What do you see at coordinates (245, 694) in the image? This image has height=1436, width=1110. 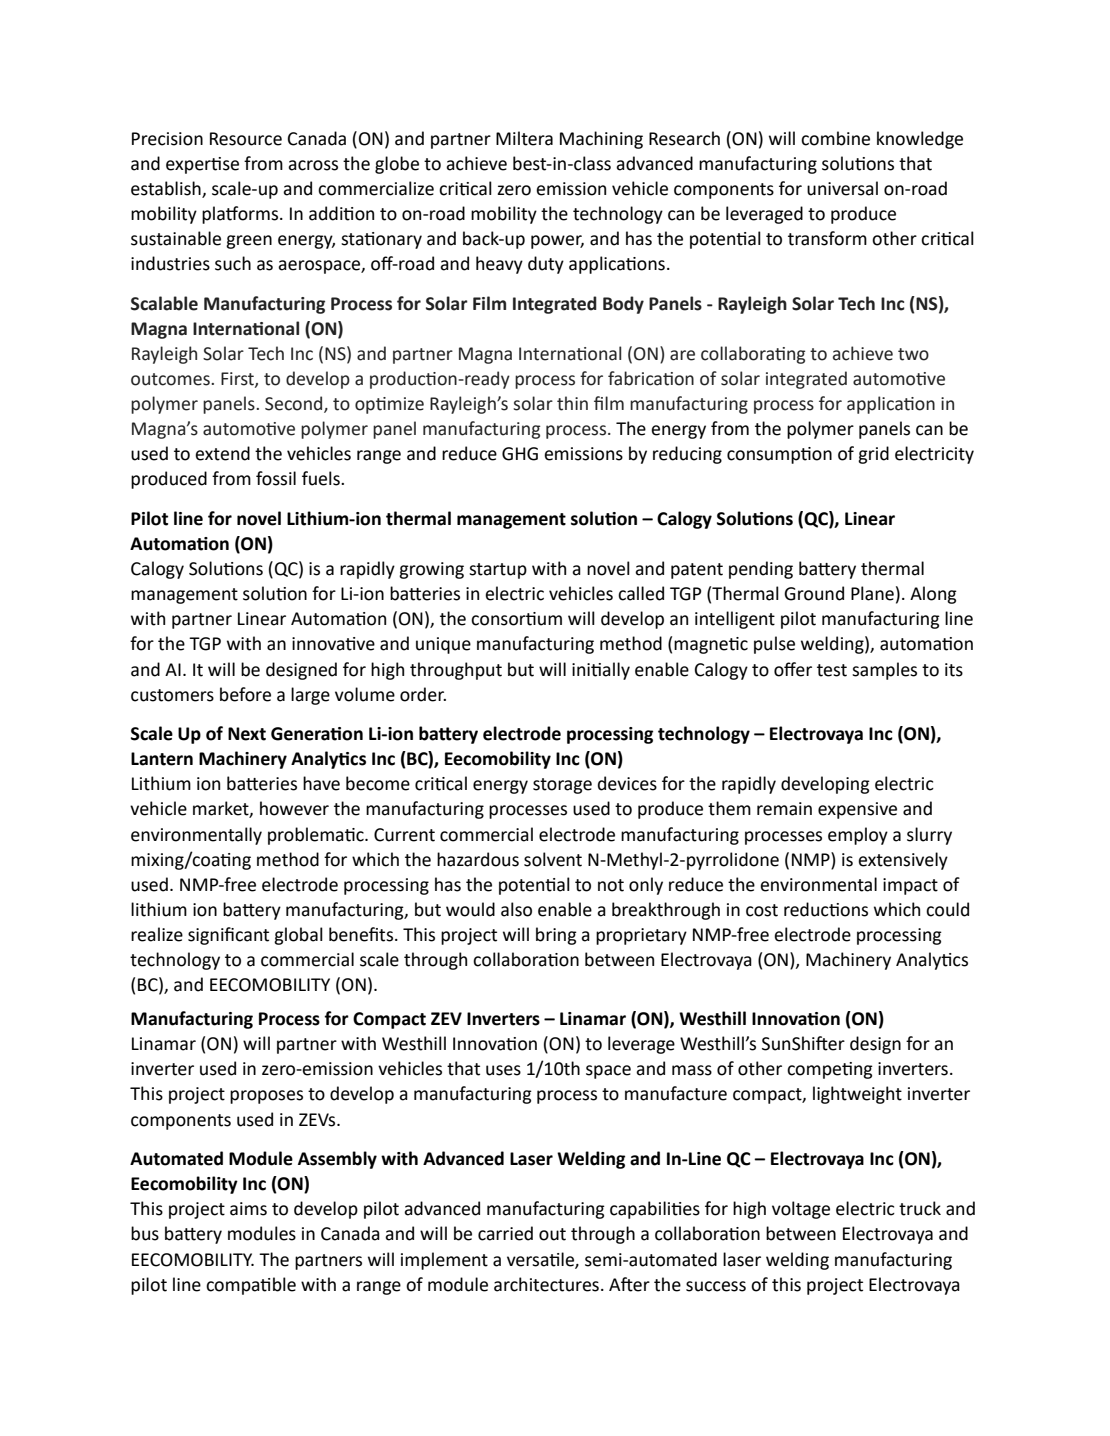 I see `before` at bounding box center [245, 694].
